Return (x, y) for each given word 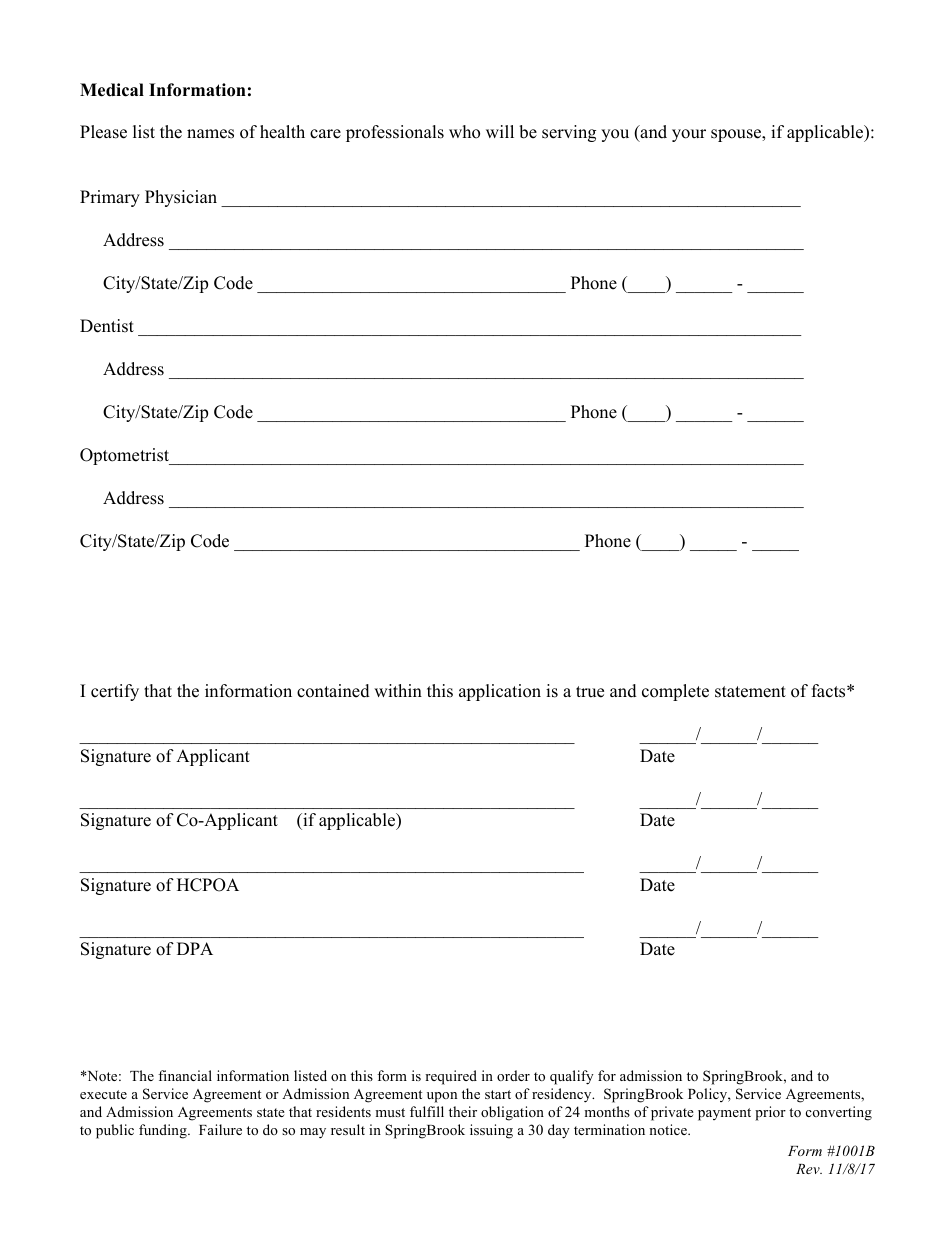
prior (770, 1113)
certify (115, 692)
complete (675, 692)
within (398, 690)
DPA (195, 948)
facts (830, 691)
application (500, 692)
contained (333, 691)
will (500, 131)
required (451, 1077)
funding (164, 1131)
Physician (181, 198)
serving (569, 133)
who (464, 132)
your (689, 135)
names (210, 134)
